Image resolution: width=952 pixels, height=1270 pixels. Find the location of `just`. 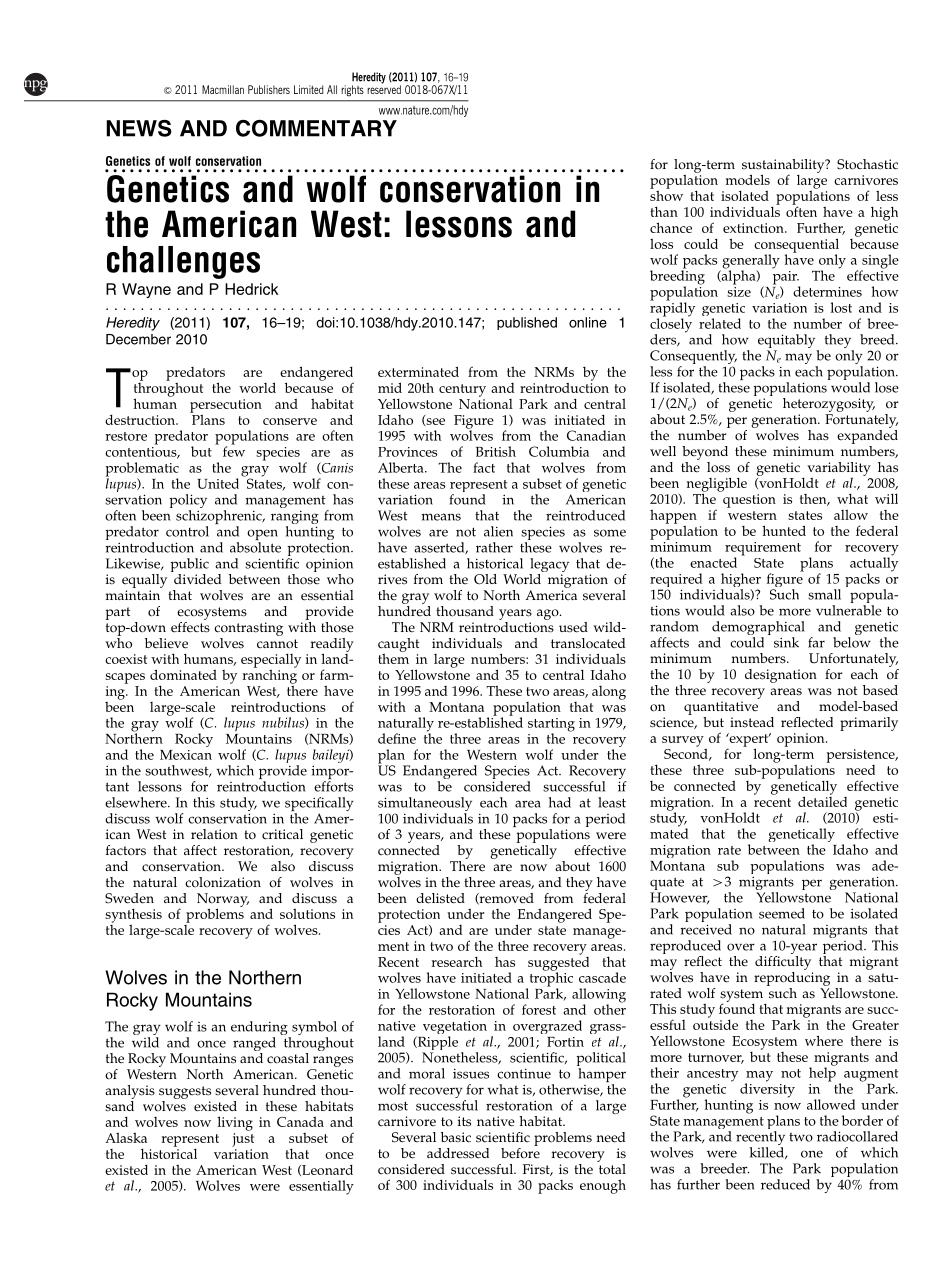

just is located at coordinates (243, 1140).
